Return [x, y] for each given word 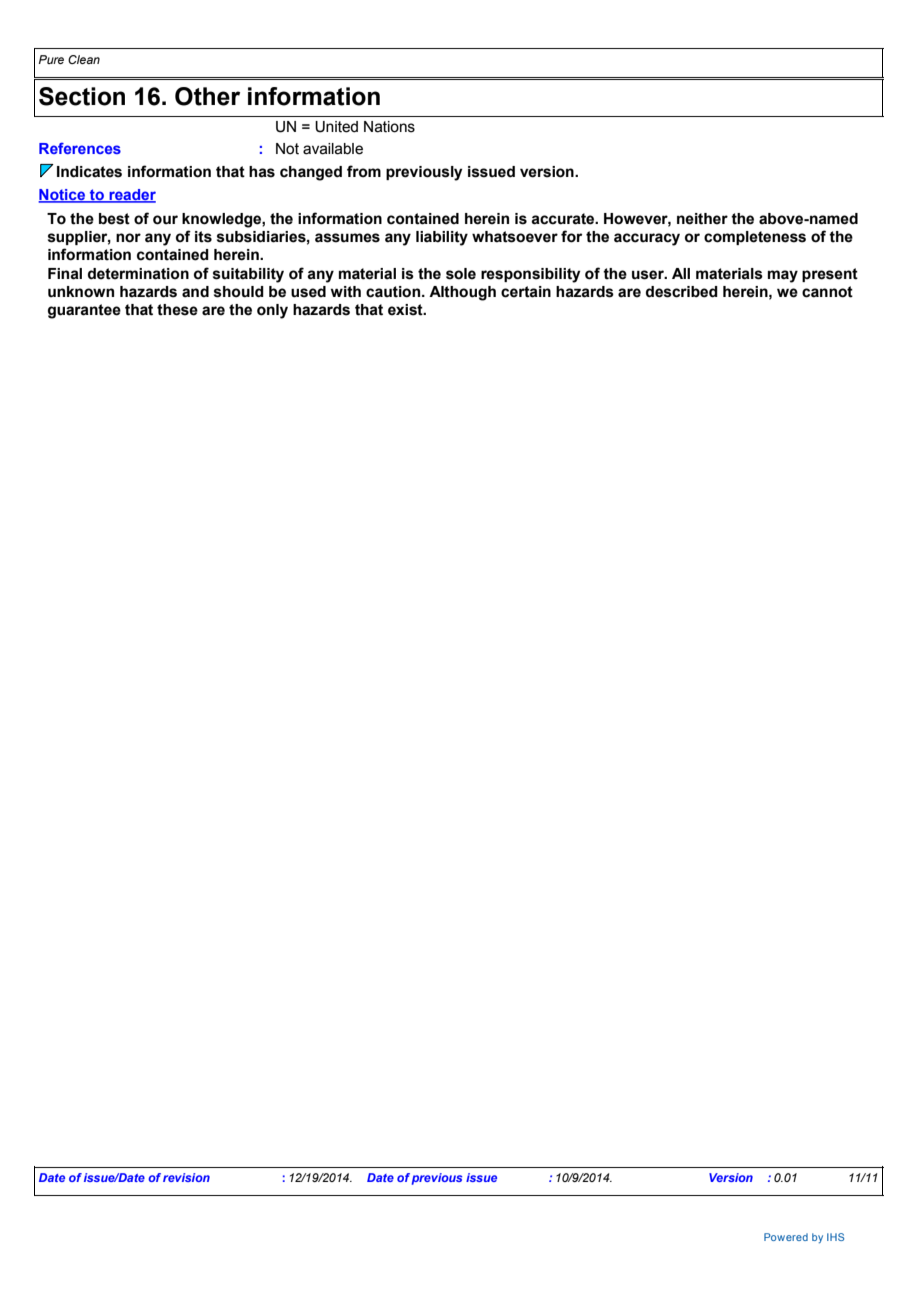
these [177, 310]
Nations [389, 127]
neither [702, 219]
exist [406, 310]
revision [186, 1177]
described [682, 292]
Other [207, 96]
